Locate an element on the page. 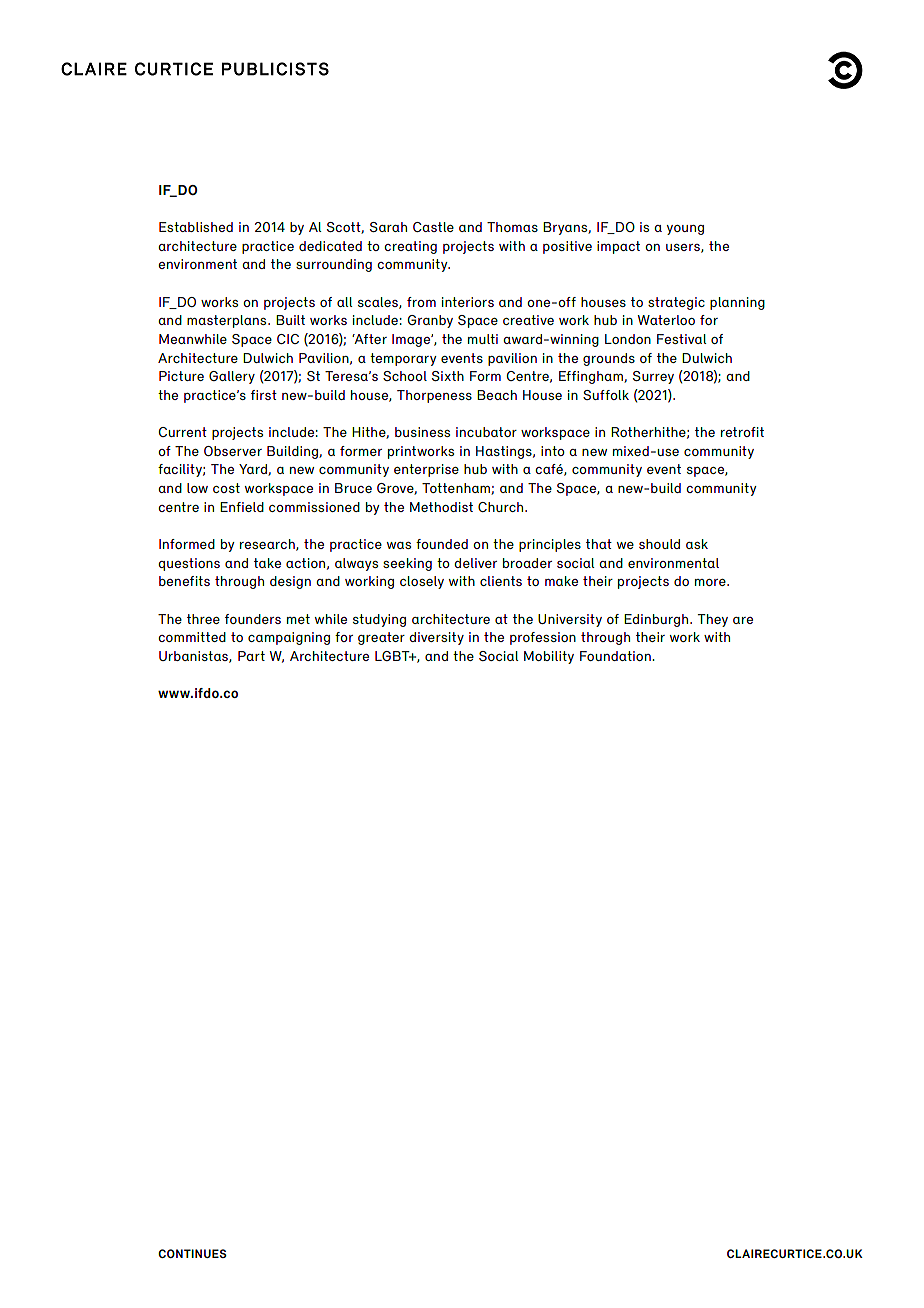 The height and width of the page is (1308, 924). young is located at coordinates (685, 230).
